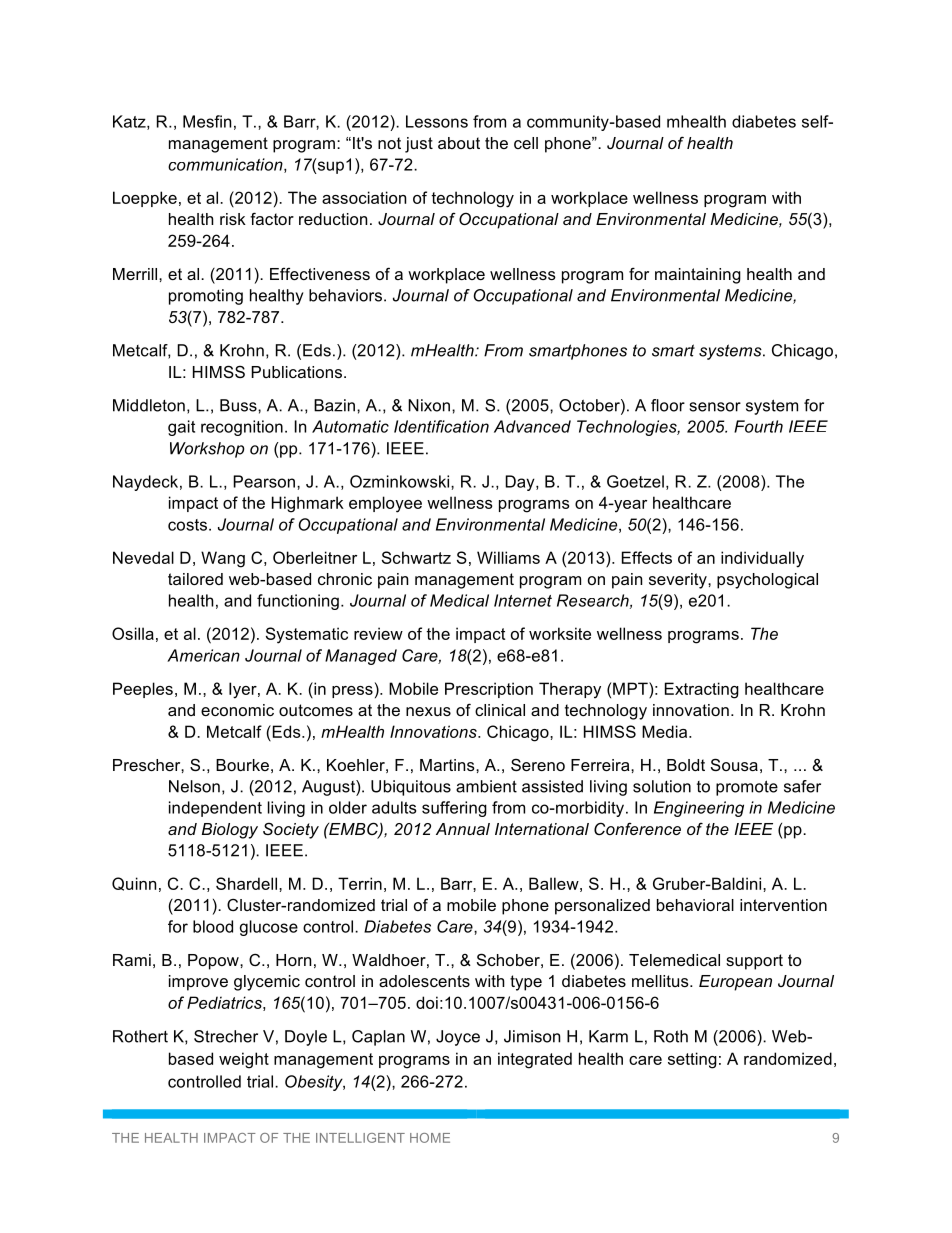 This screenshot has width=952, height=1233. Describe the element at coordinates (698, 276) in the screenshot. I see `maintaining` at that location.
